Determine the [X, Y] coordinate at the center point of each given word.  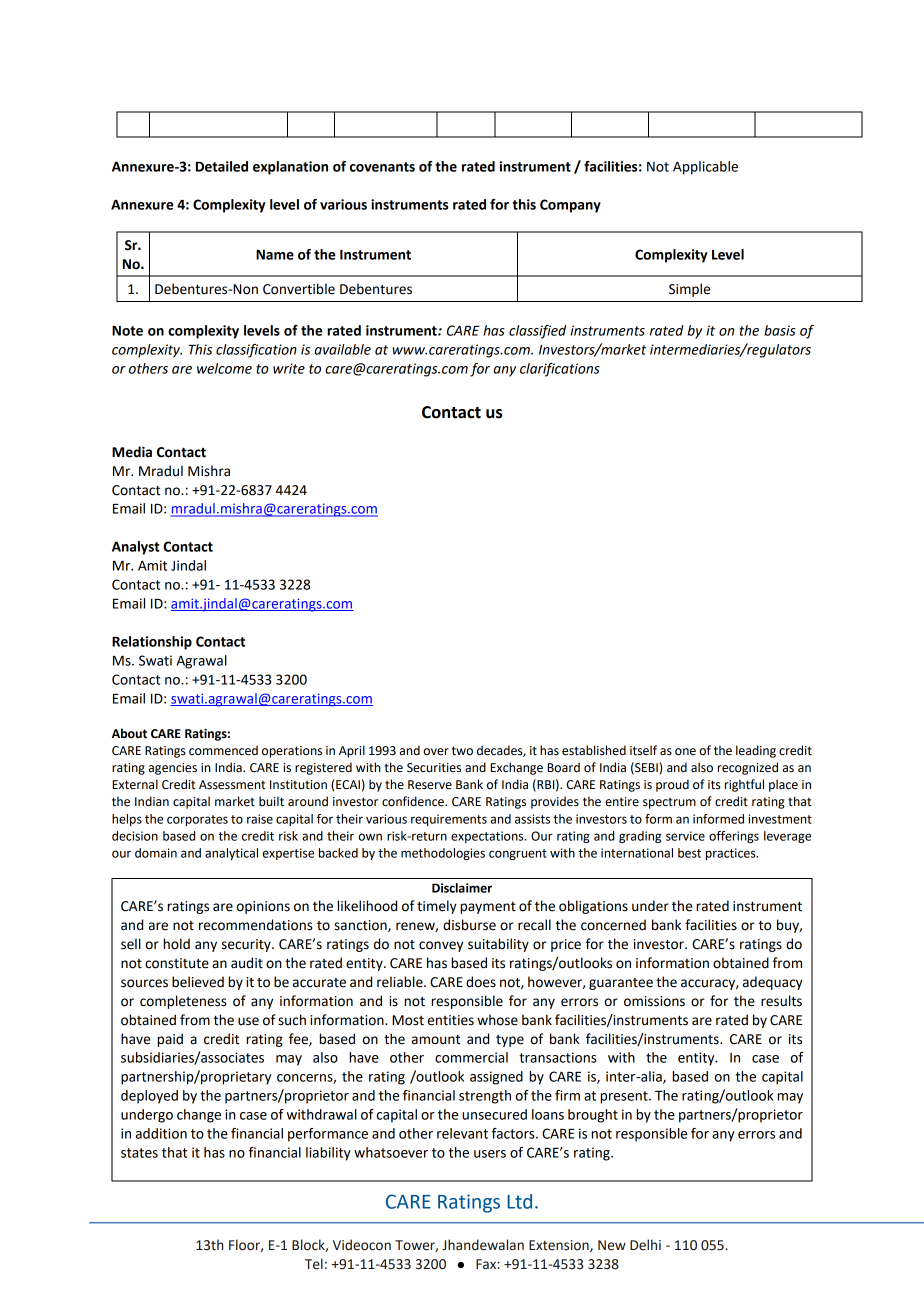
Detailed [222, 166]
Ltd [519, 1201]
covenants [382, 167]
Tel [314, 1264]
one [685, 752]
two [462, 751]
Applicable [705, 168]
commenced [223, 750]
